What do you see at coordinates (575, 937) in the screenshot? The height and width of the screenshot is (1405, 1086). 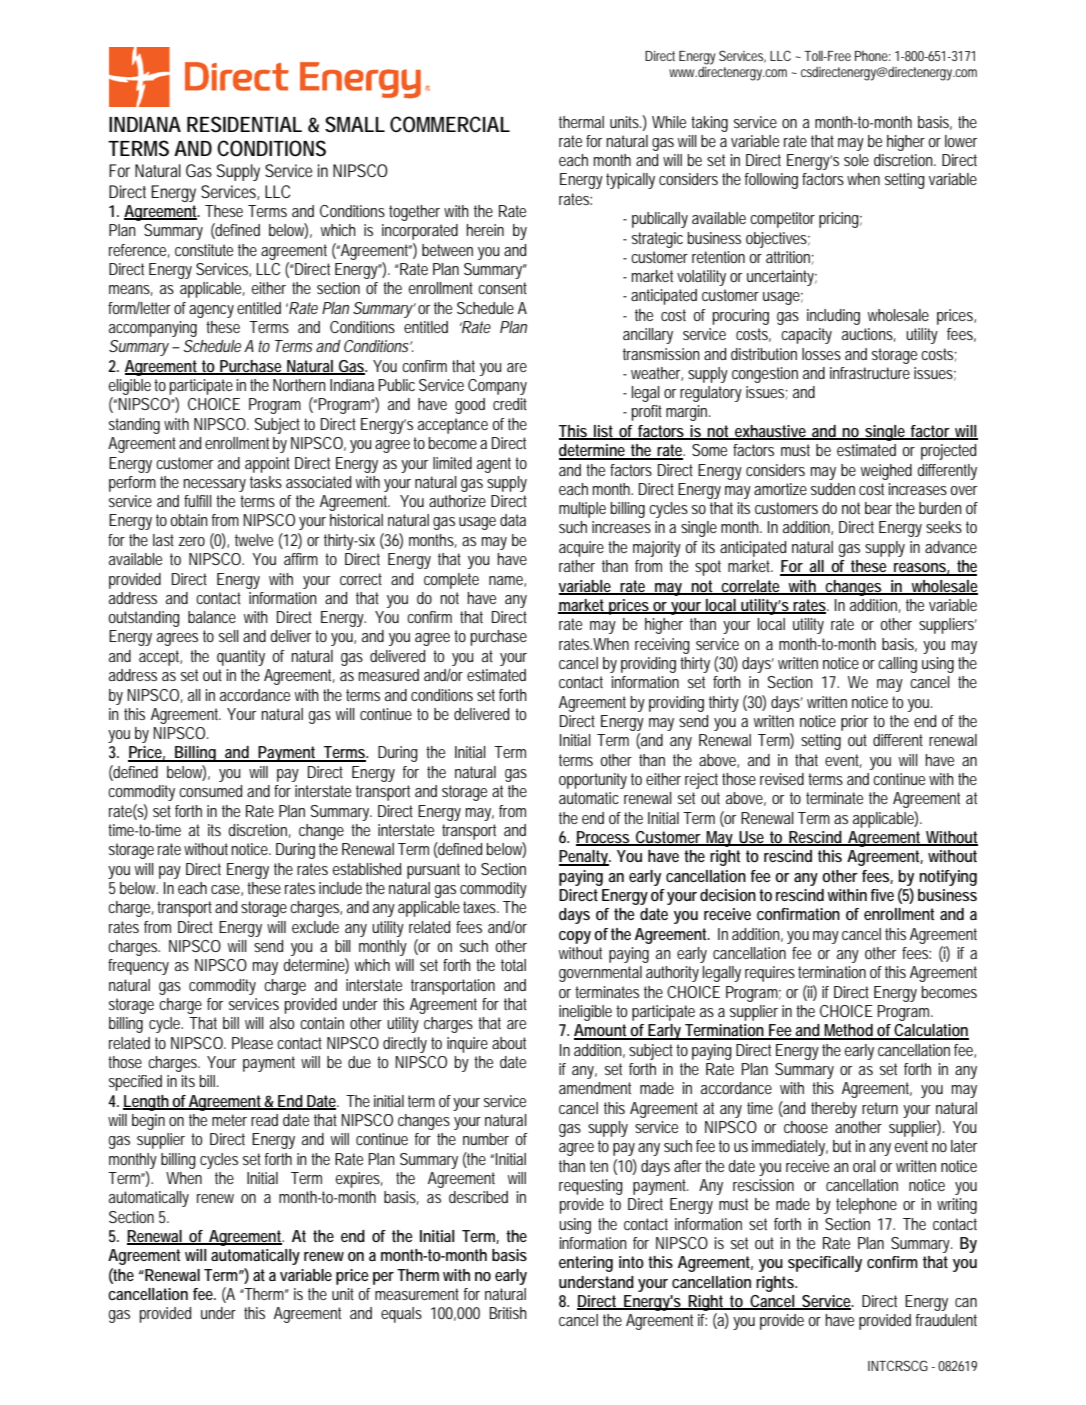 I see `copy` at bounding box center [575, 937].
